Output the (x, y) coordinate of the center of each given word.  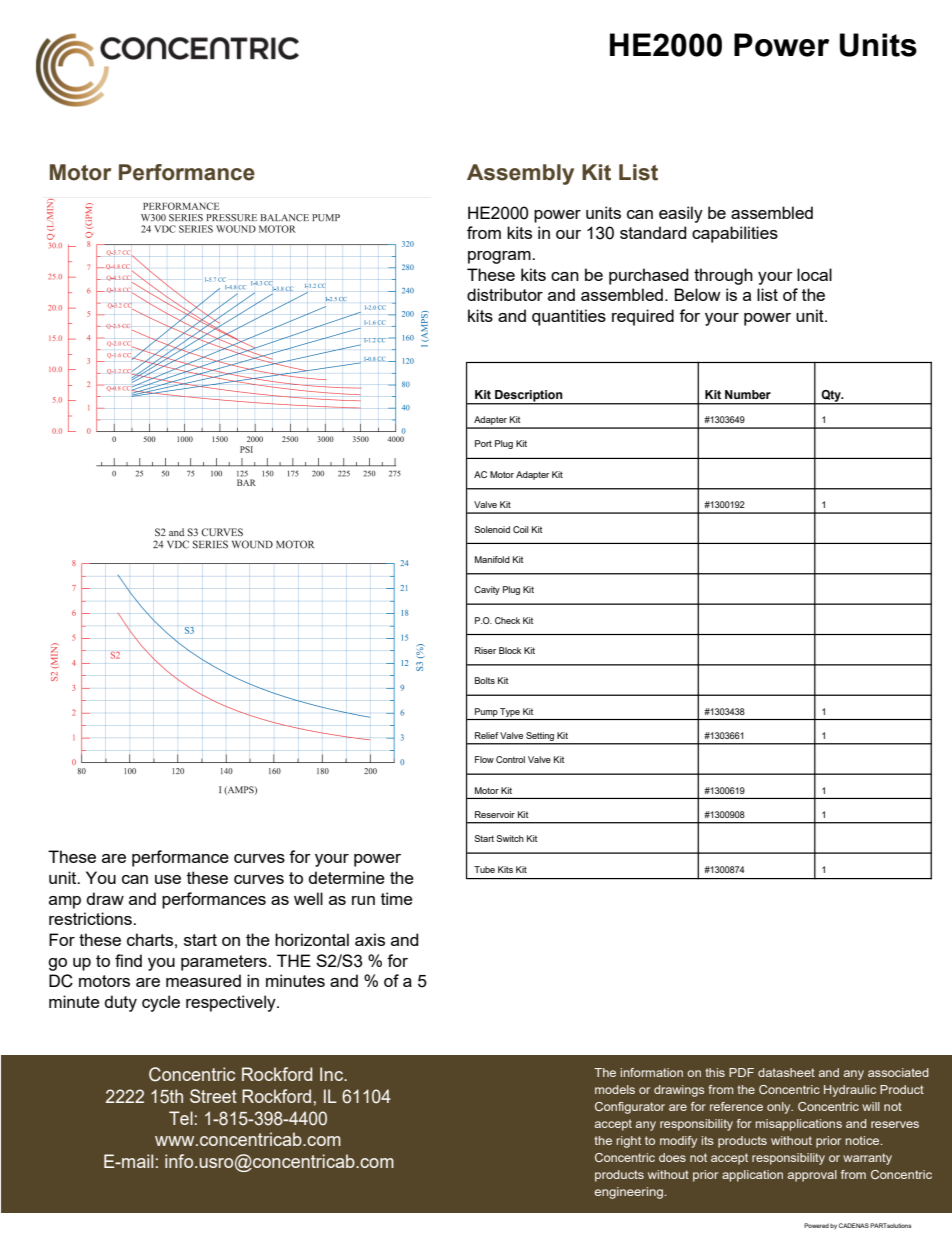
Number (748, 394)
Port (483, 443)
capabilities (735, 234)
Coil (521, 529)
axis (370, 939)
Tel (181, 1118)
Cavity (487, 590)
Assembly (520, 174)
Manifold (492, 559)
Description (529, 397)
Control (510, 759)
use (168, 879)
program (500, 257)
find (128, 960)
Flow (484, 759)
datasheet (786, 1072)
